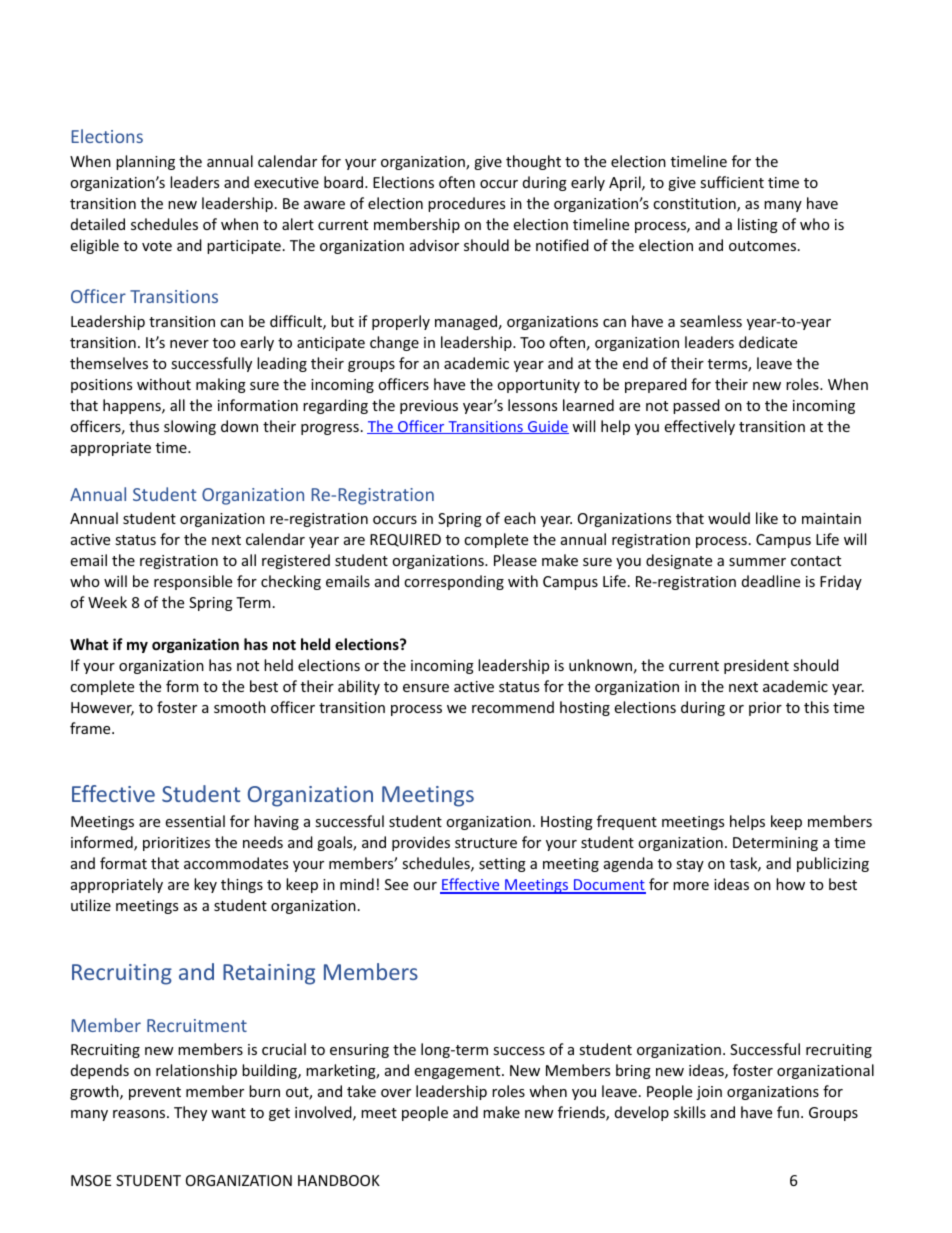  I want to click on They, so click(190, 1113).
